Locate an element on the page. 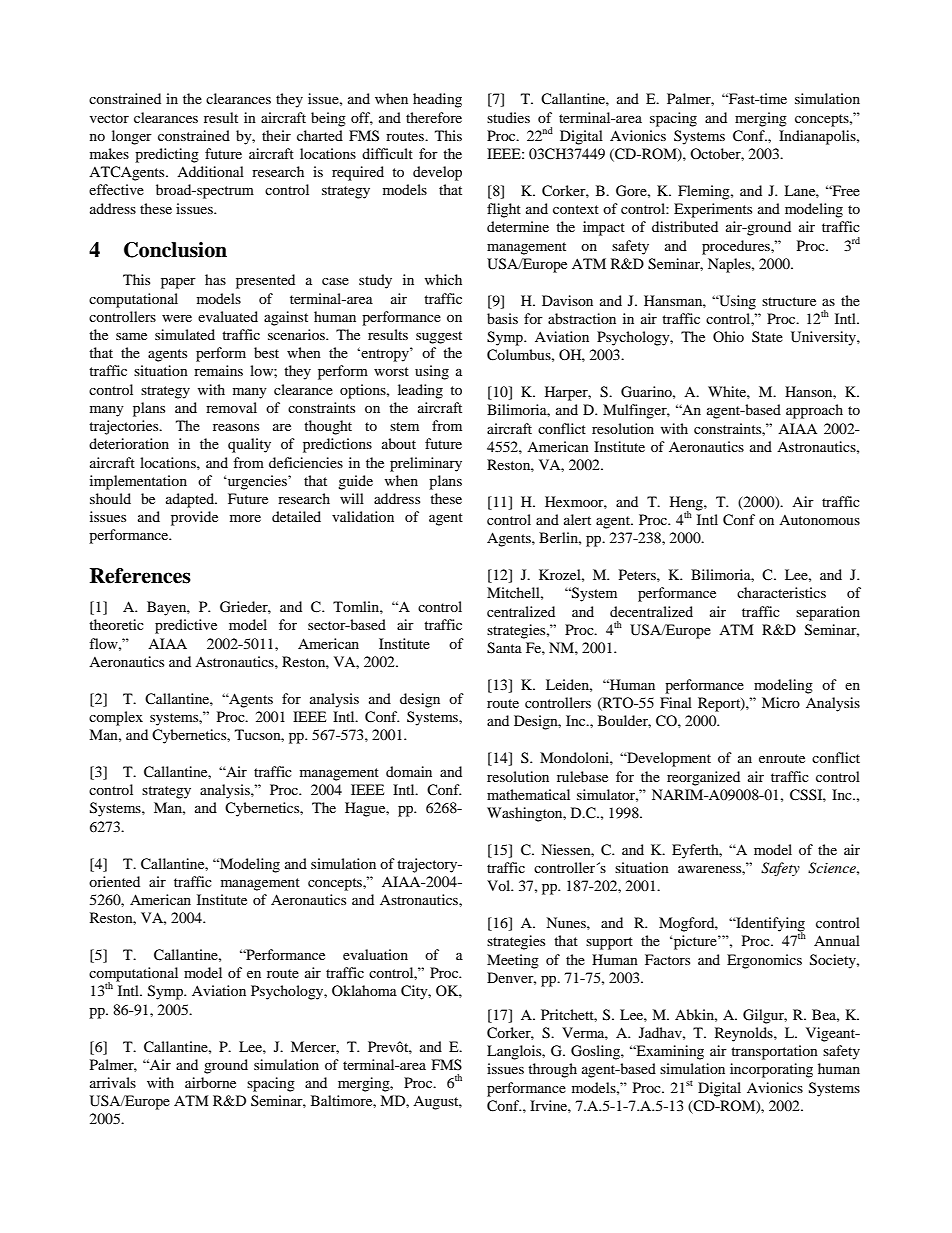 The image size is (952, 1233). reorganized is located at coordinates (703, 778).
